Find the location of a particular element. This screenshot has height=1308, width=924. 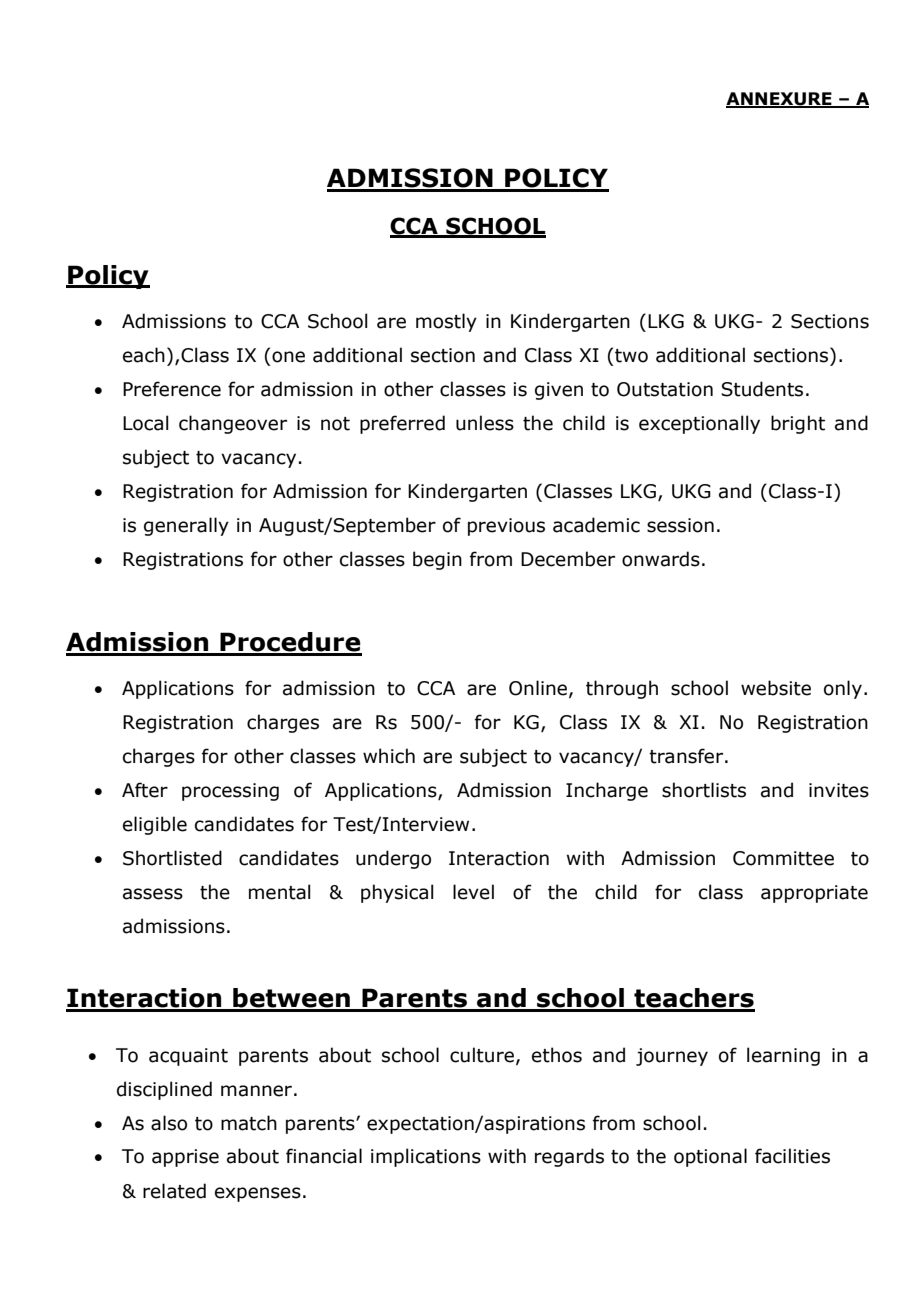

Committee is located at coordinates (783, 858).
